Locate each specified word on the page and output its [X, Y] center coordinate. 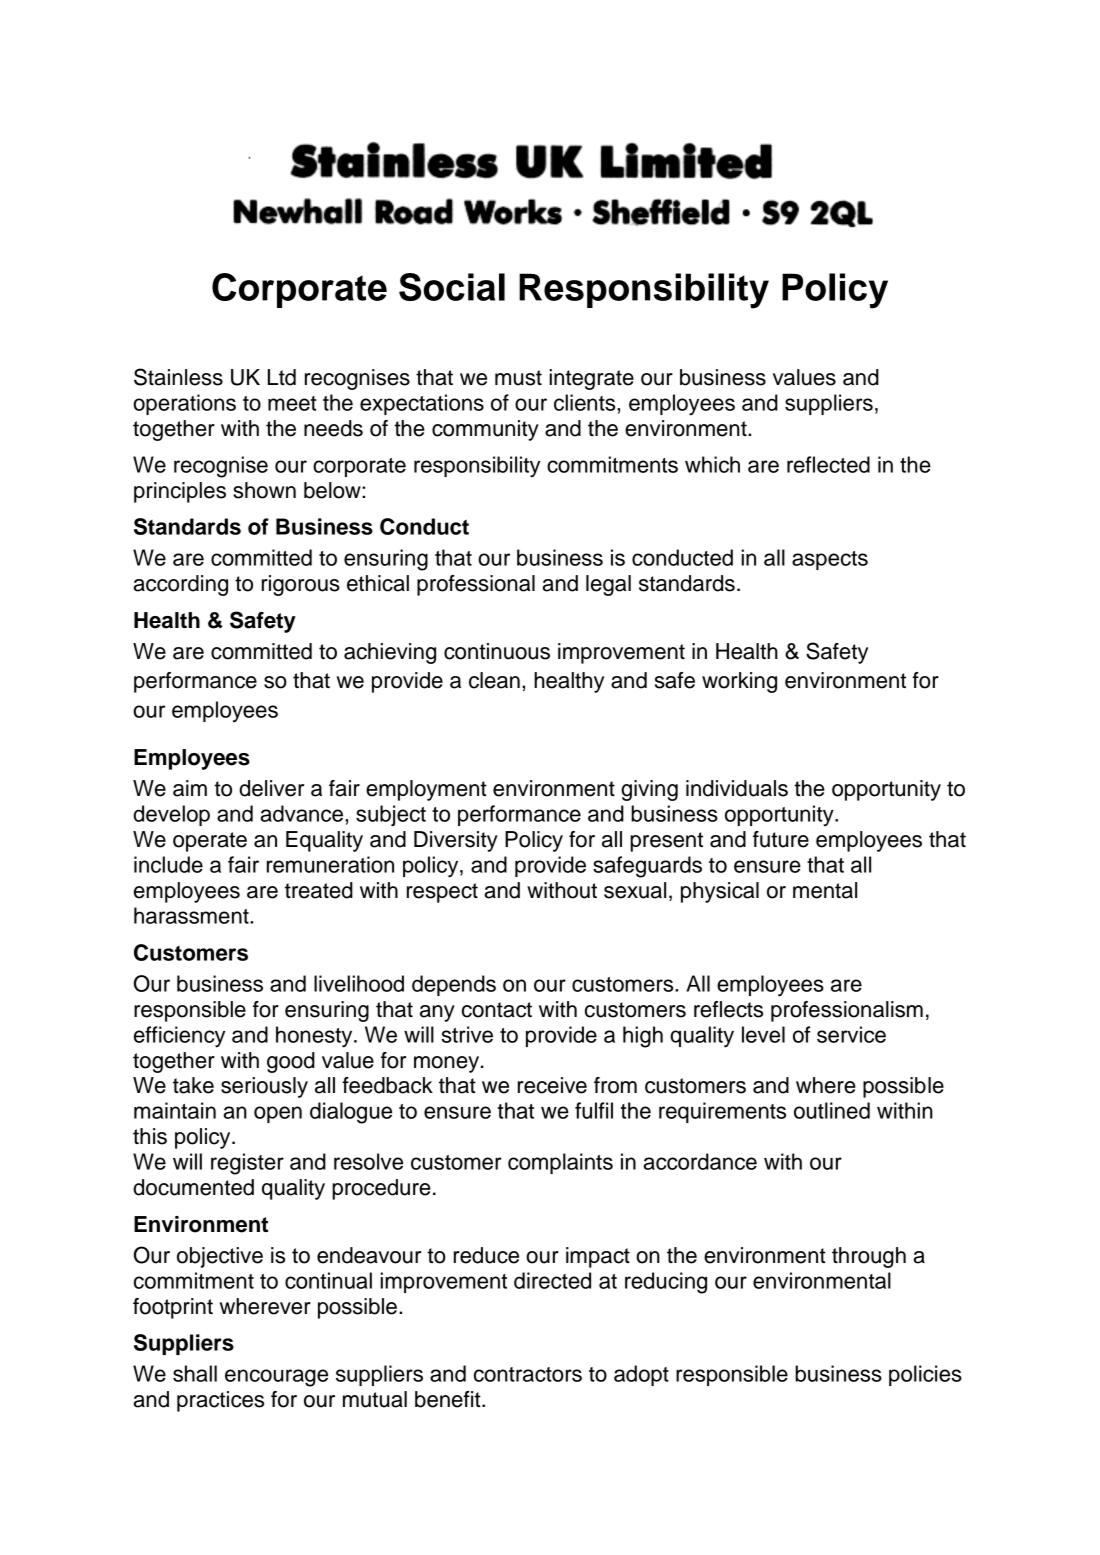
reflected [828, 464]
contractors [528, 1374]
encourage [276, 1378]
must [518, 378]
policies [925, 1375]
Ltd [282, 377]
